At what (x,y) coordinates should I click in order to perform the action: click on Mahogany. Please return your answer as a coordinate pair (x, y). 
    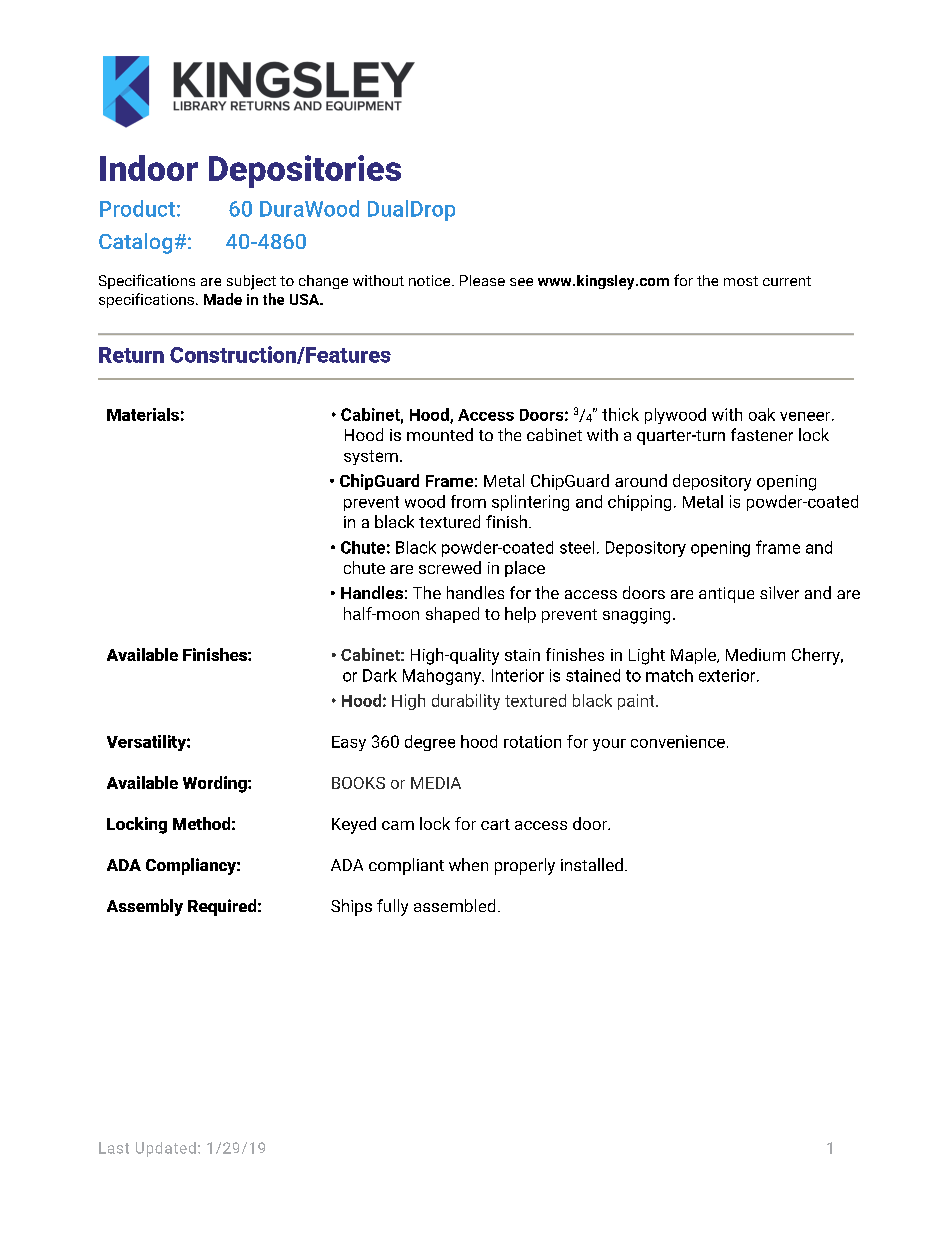
    Looking at the image, I should click on (443, 677).
